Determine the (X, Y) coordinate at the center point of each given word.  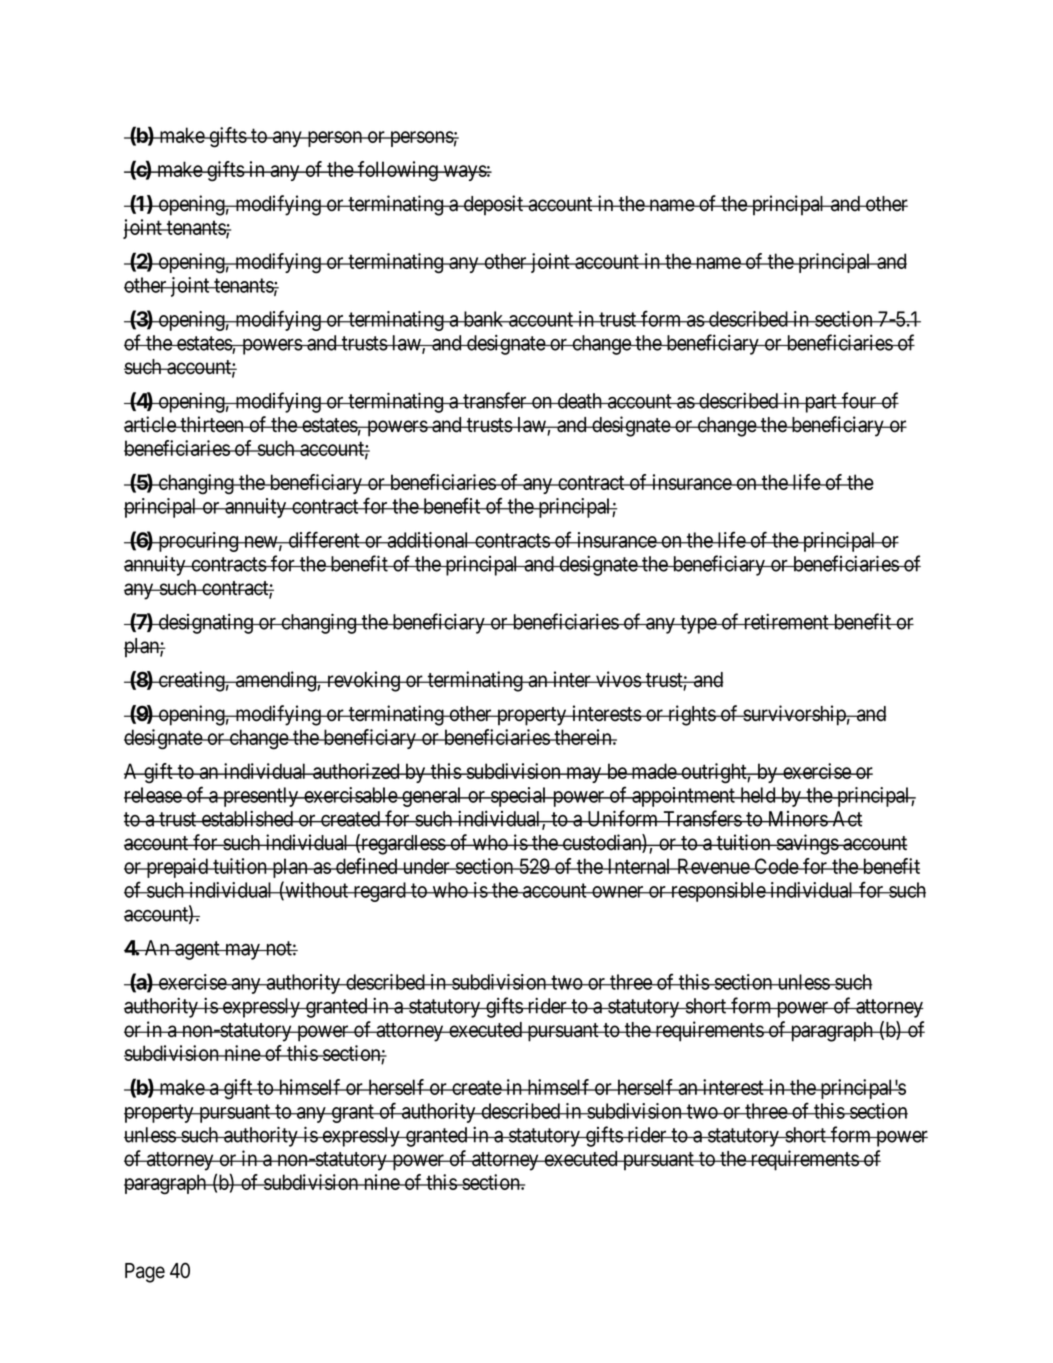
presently (261, 797)
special (519, 797)
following (398, 171)
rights (691, 715)
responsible (718, 892)
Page (145, 1273)
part (820, 403)
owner (618, 892)
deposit (493, 205)
